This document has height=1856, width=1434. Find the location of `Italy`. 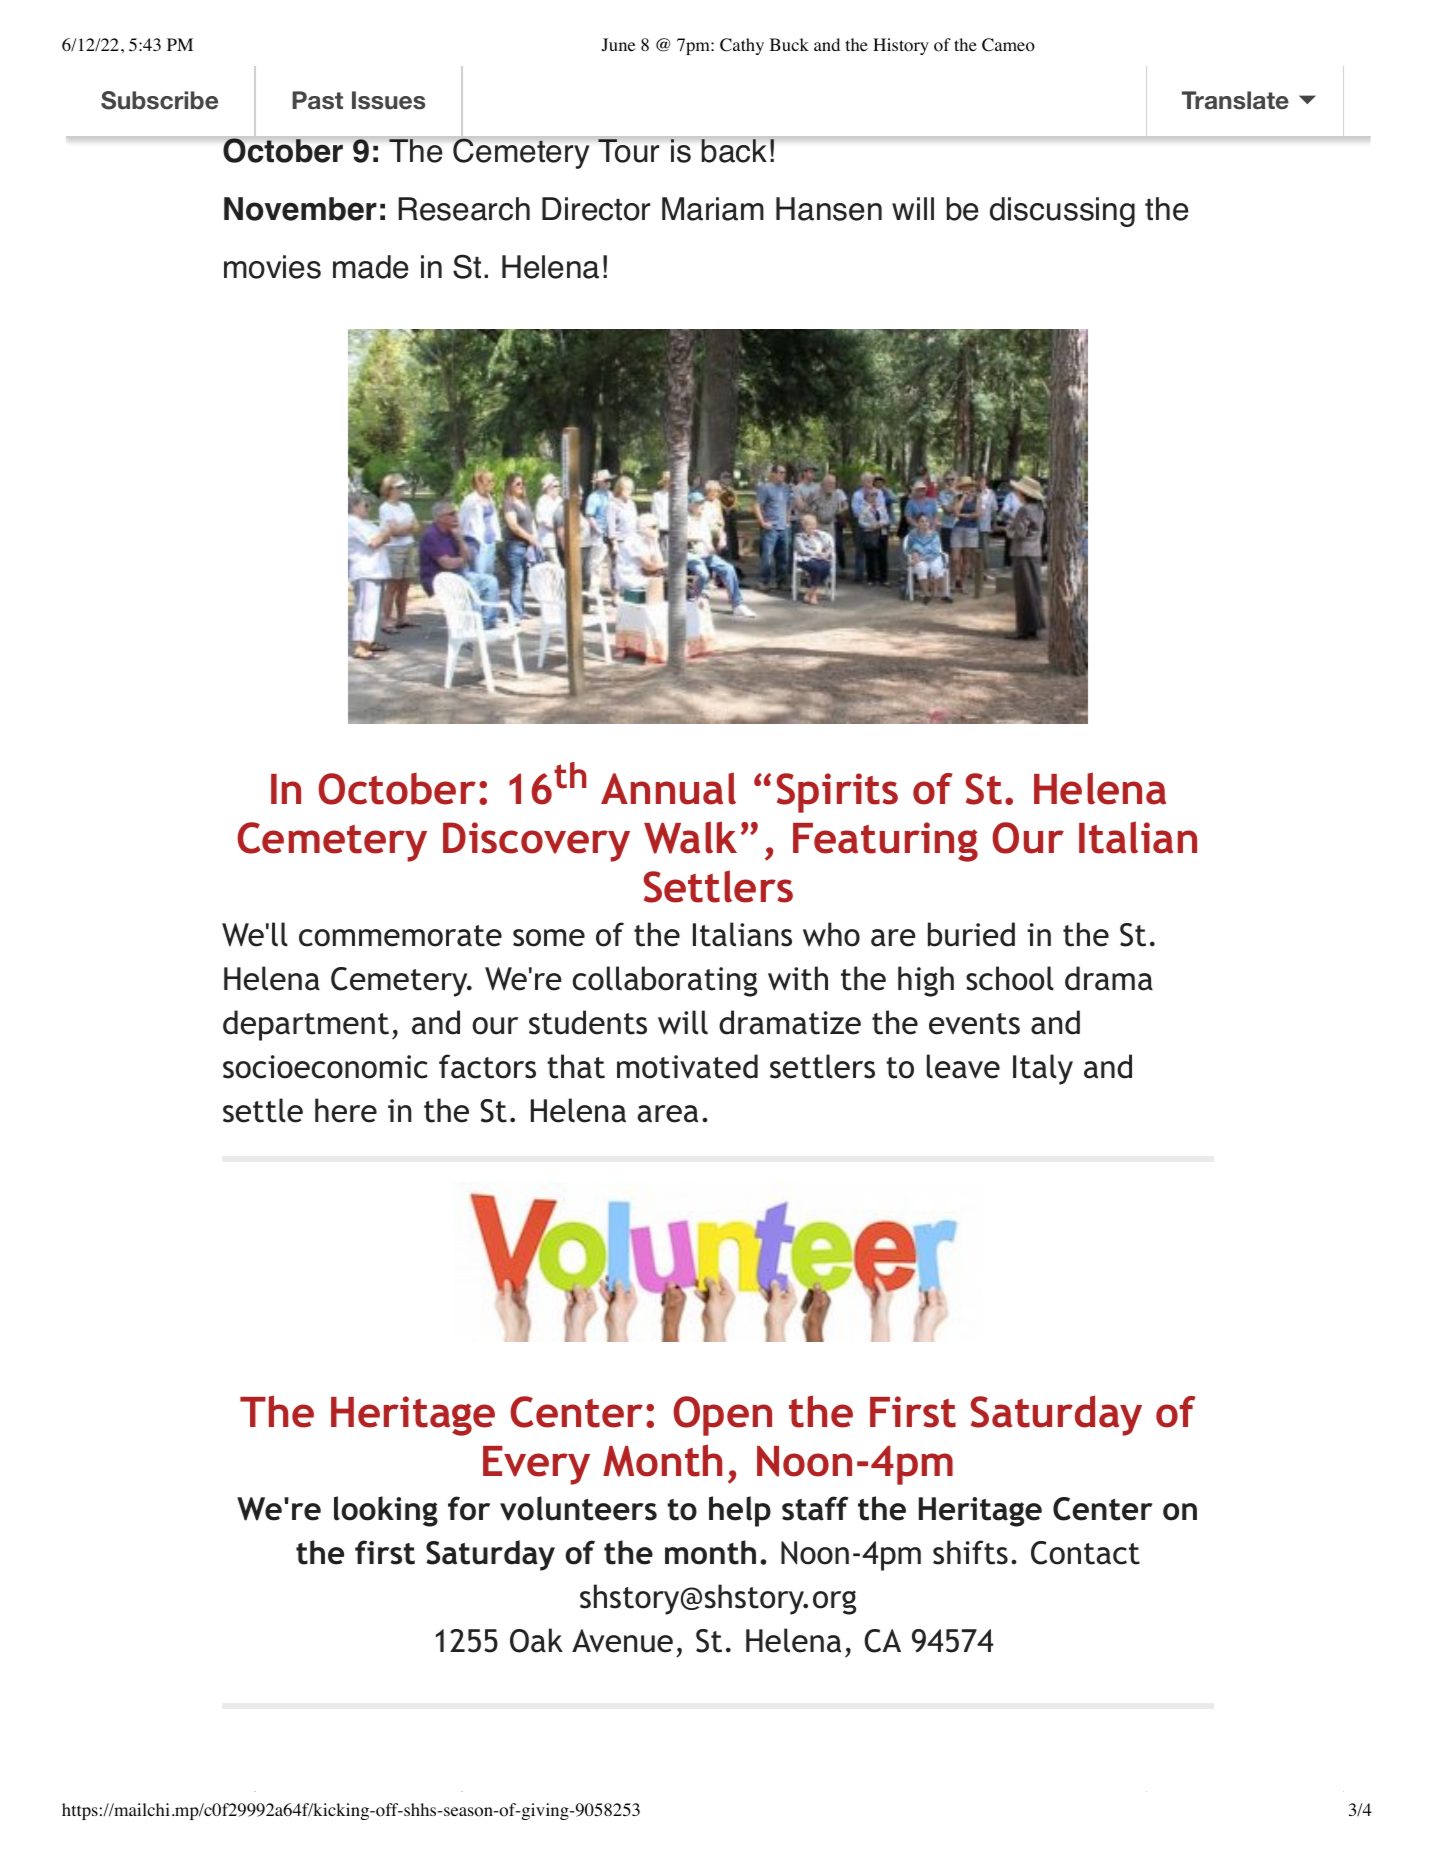

Italy is located at coordinates (1043, 1069).
